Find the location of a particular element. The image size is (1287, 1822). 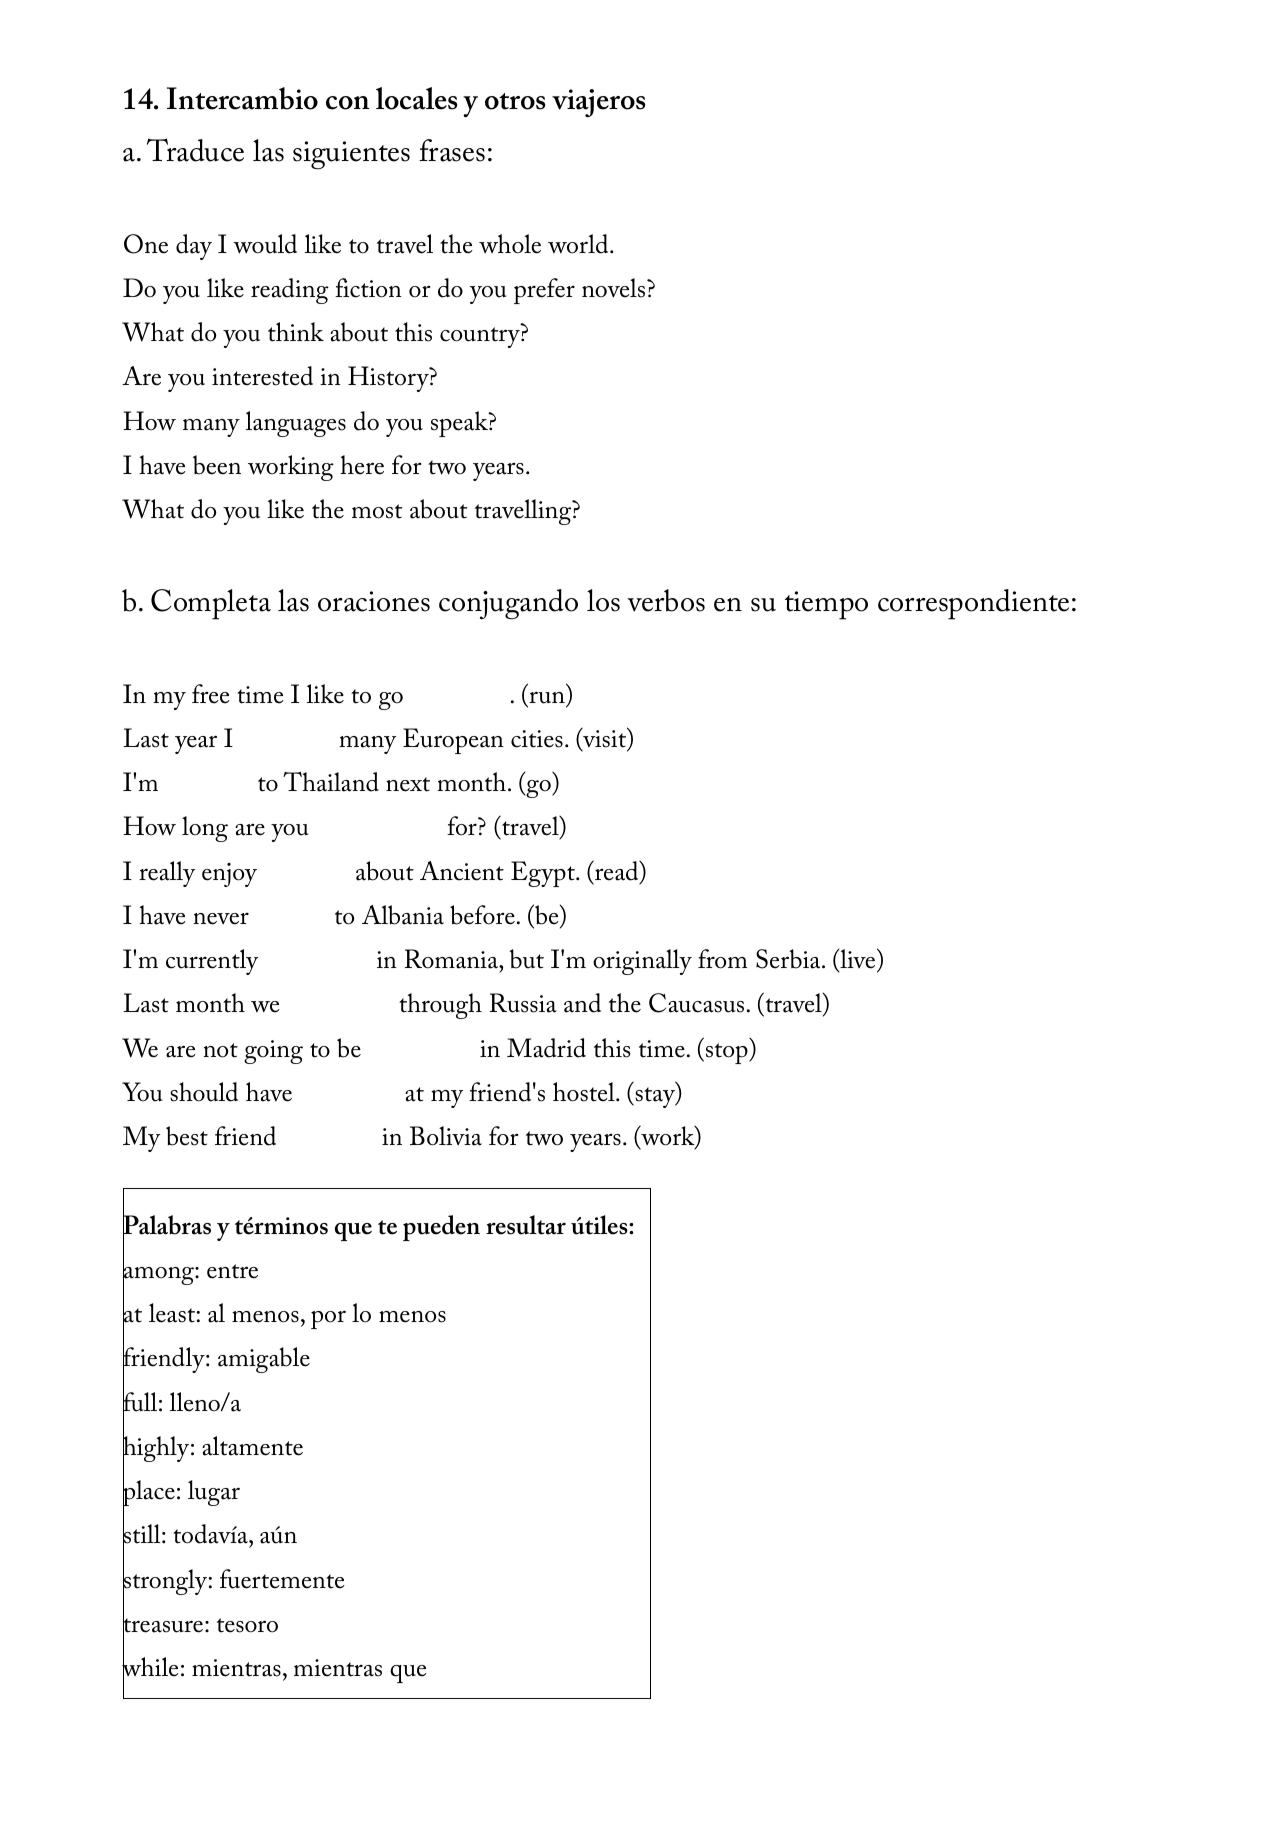

frases is located at coordinates (452, 150).
